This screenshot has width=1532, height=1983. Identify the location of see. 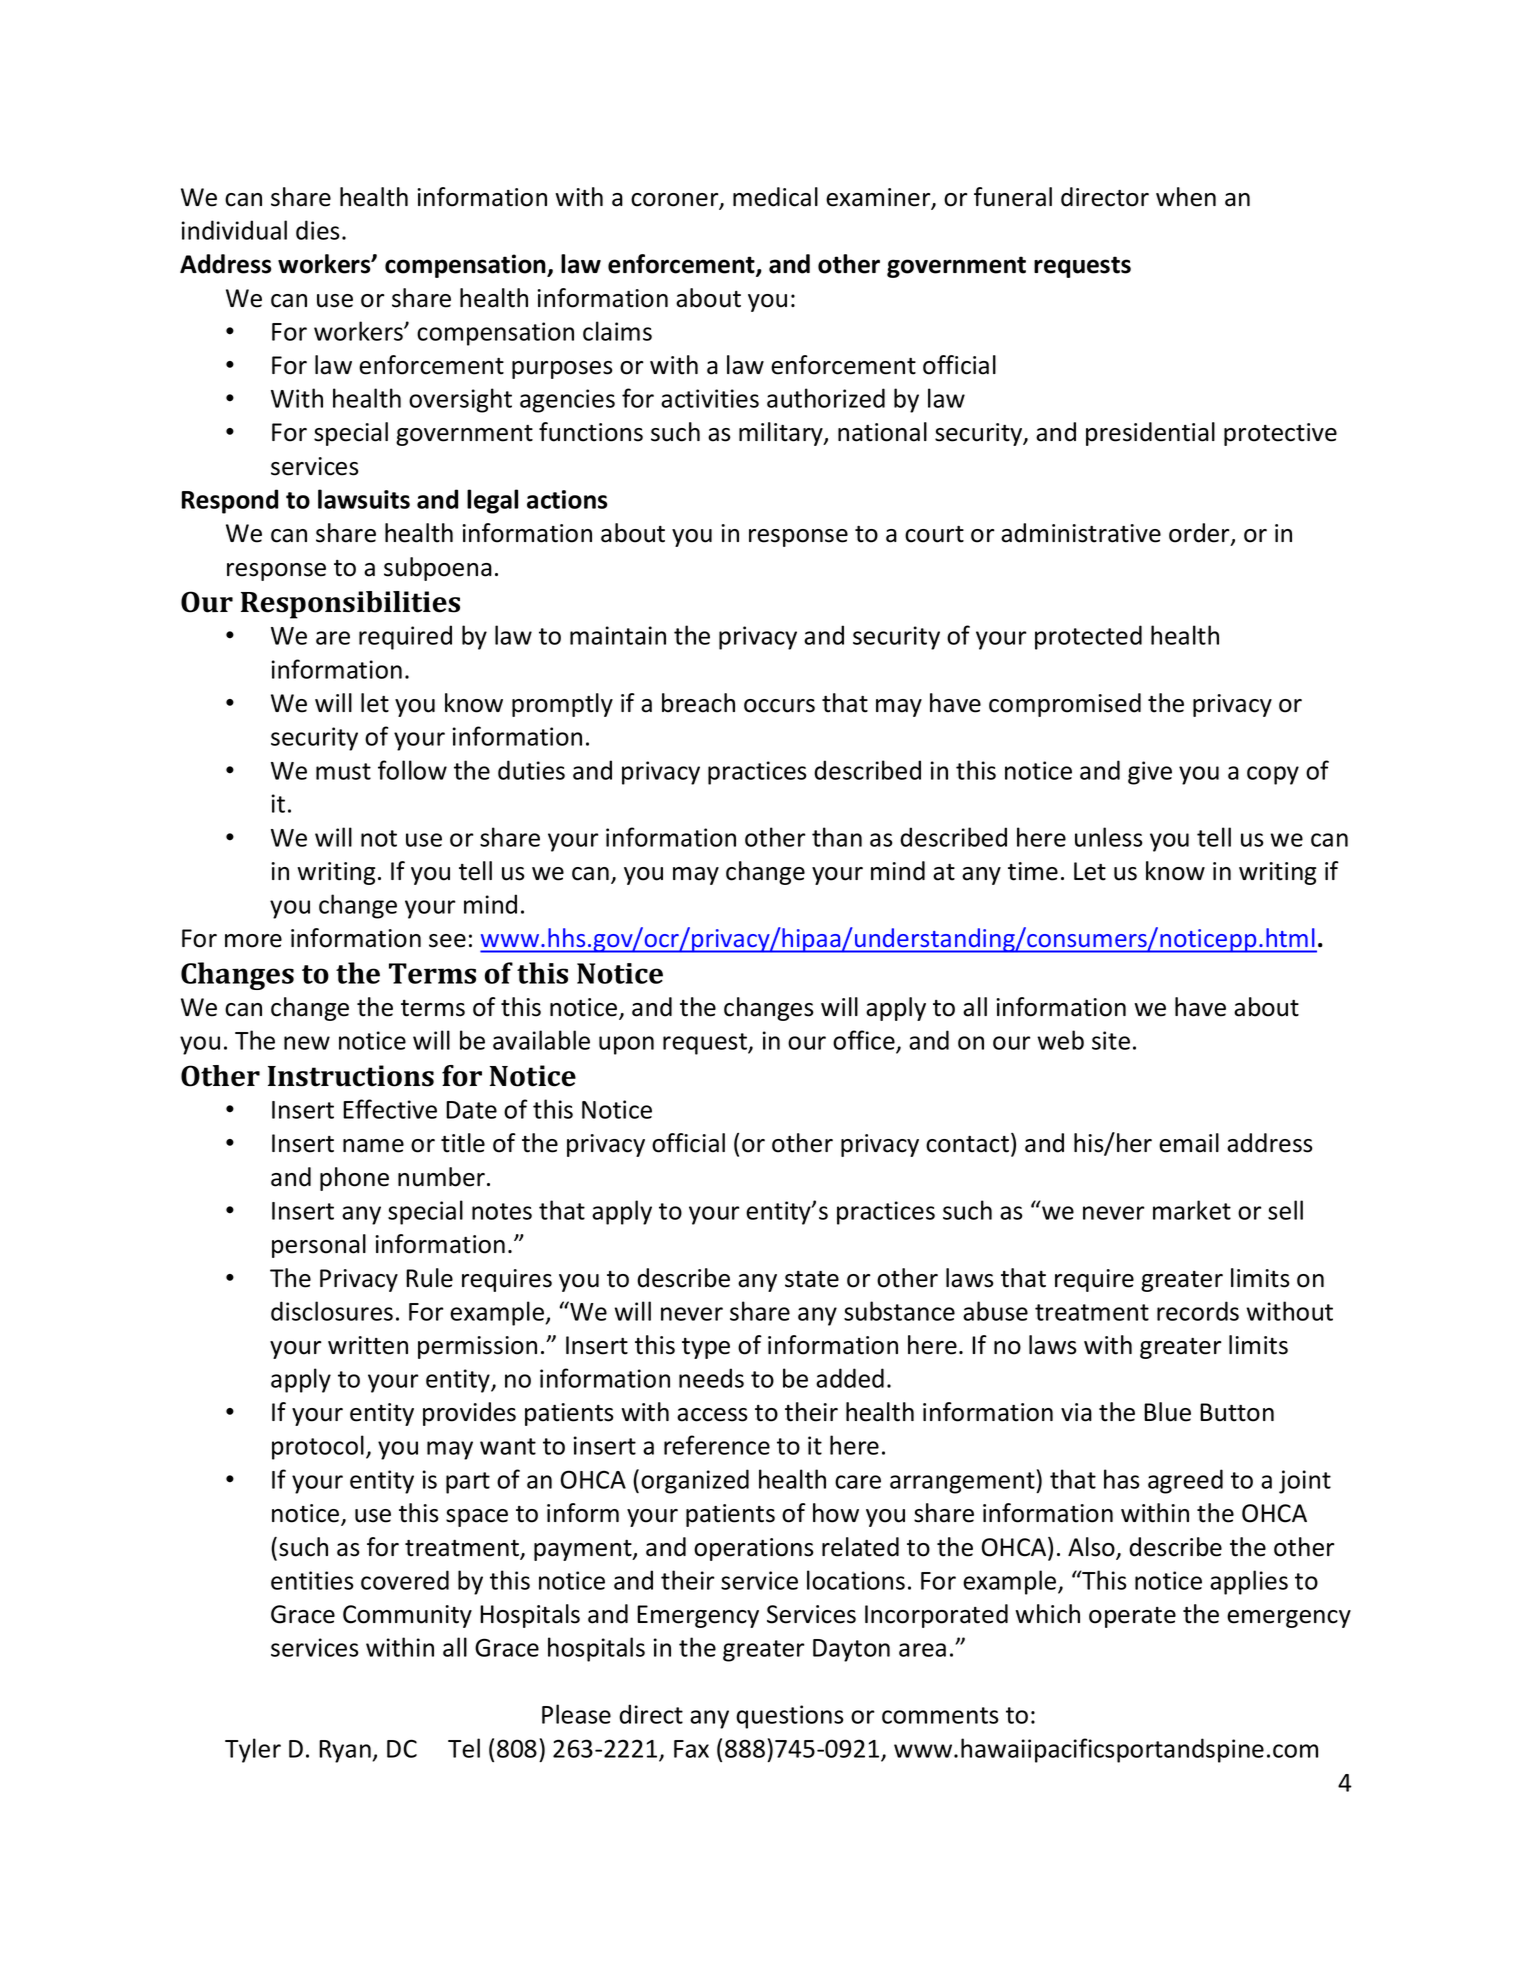
(447, 941).
